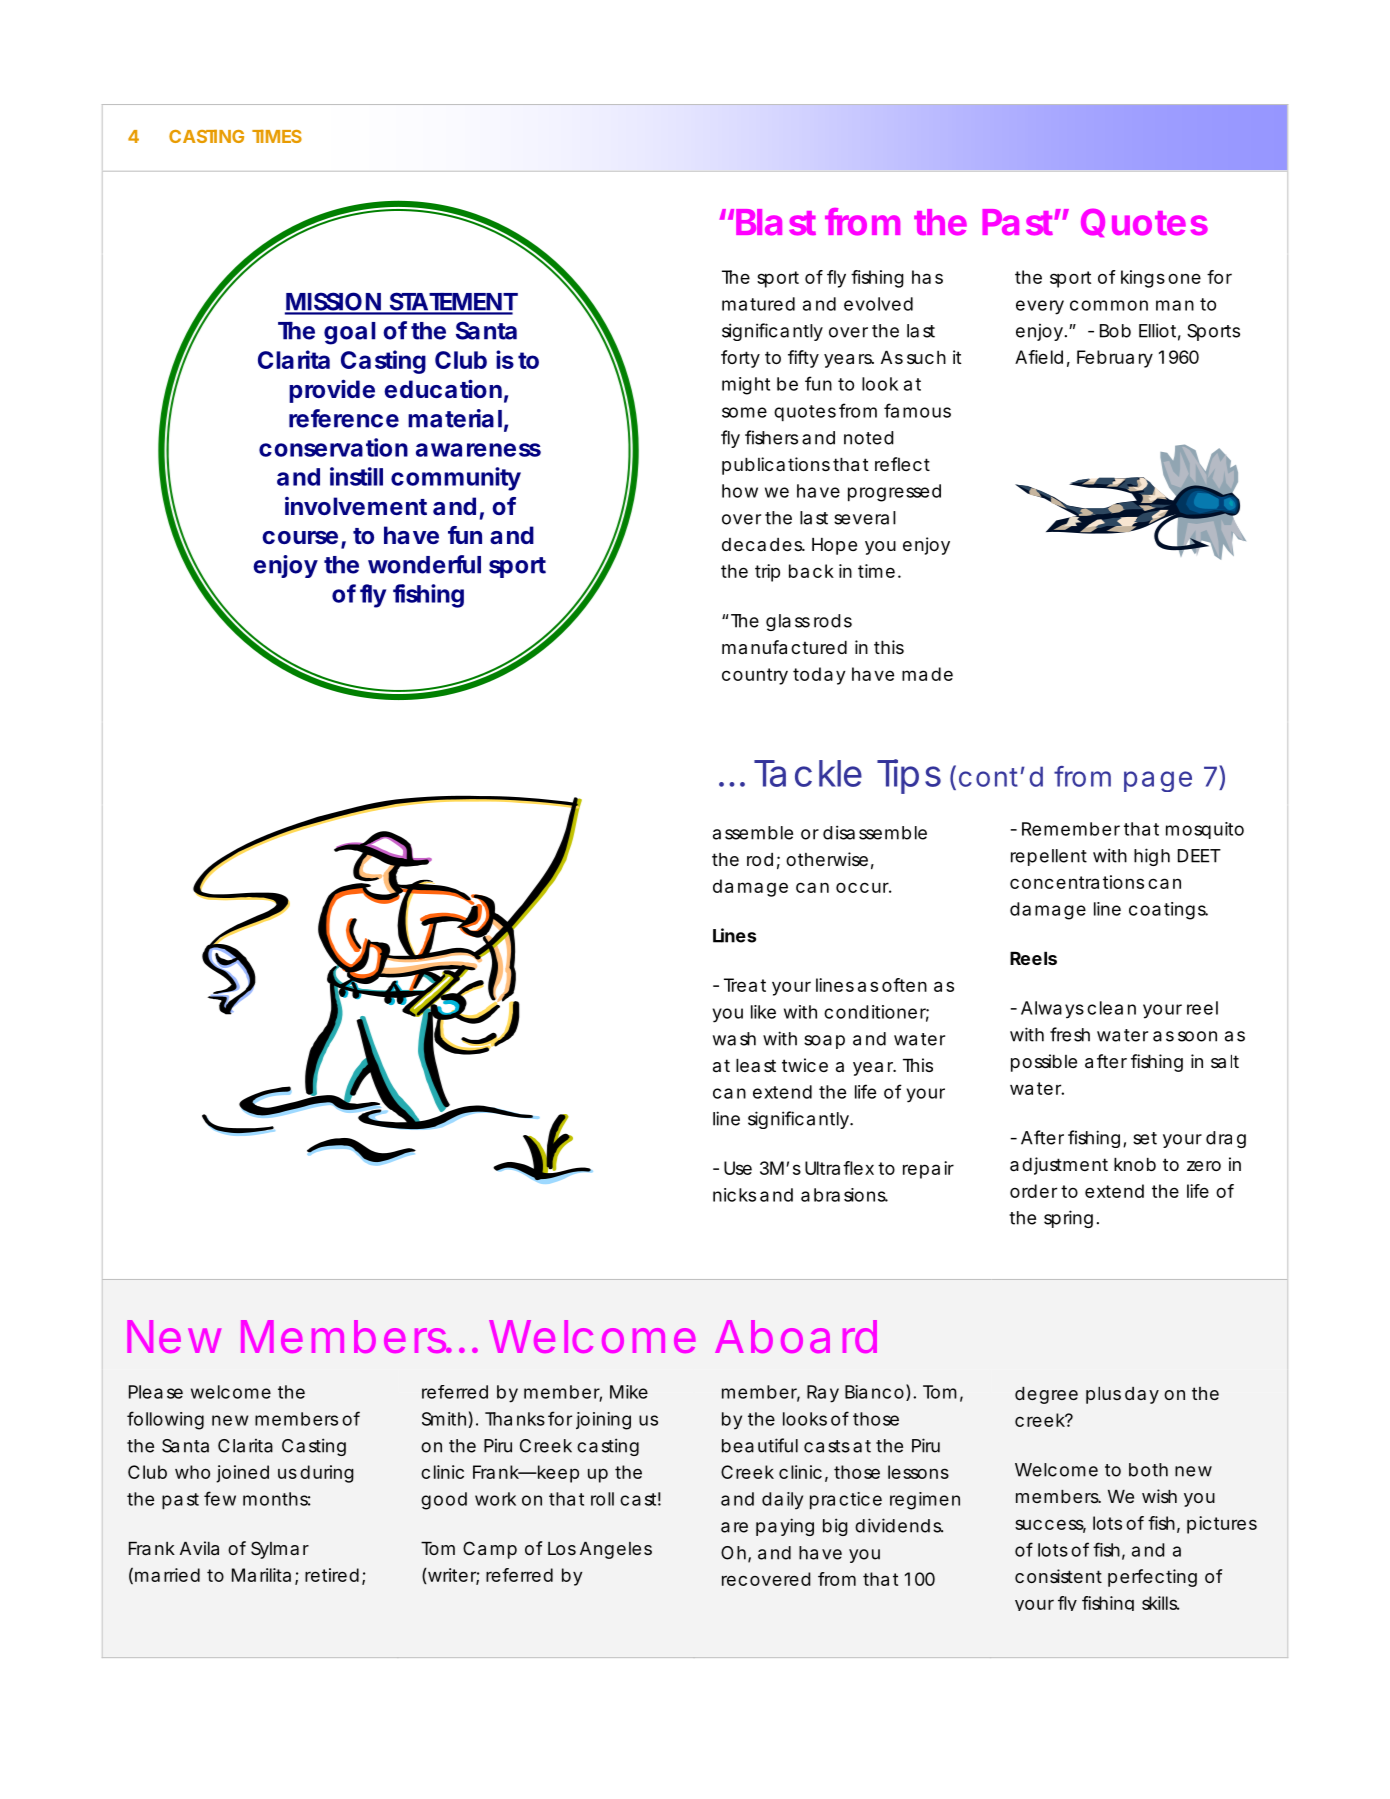 This page has height=1799, width=1390. I want to click on common, so click(1109, 305).
